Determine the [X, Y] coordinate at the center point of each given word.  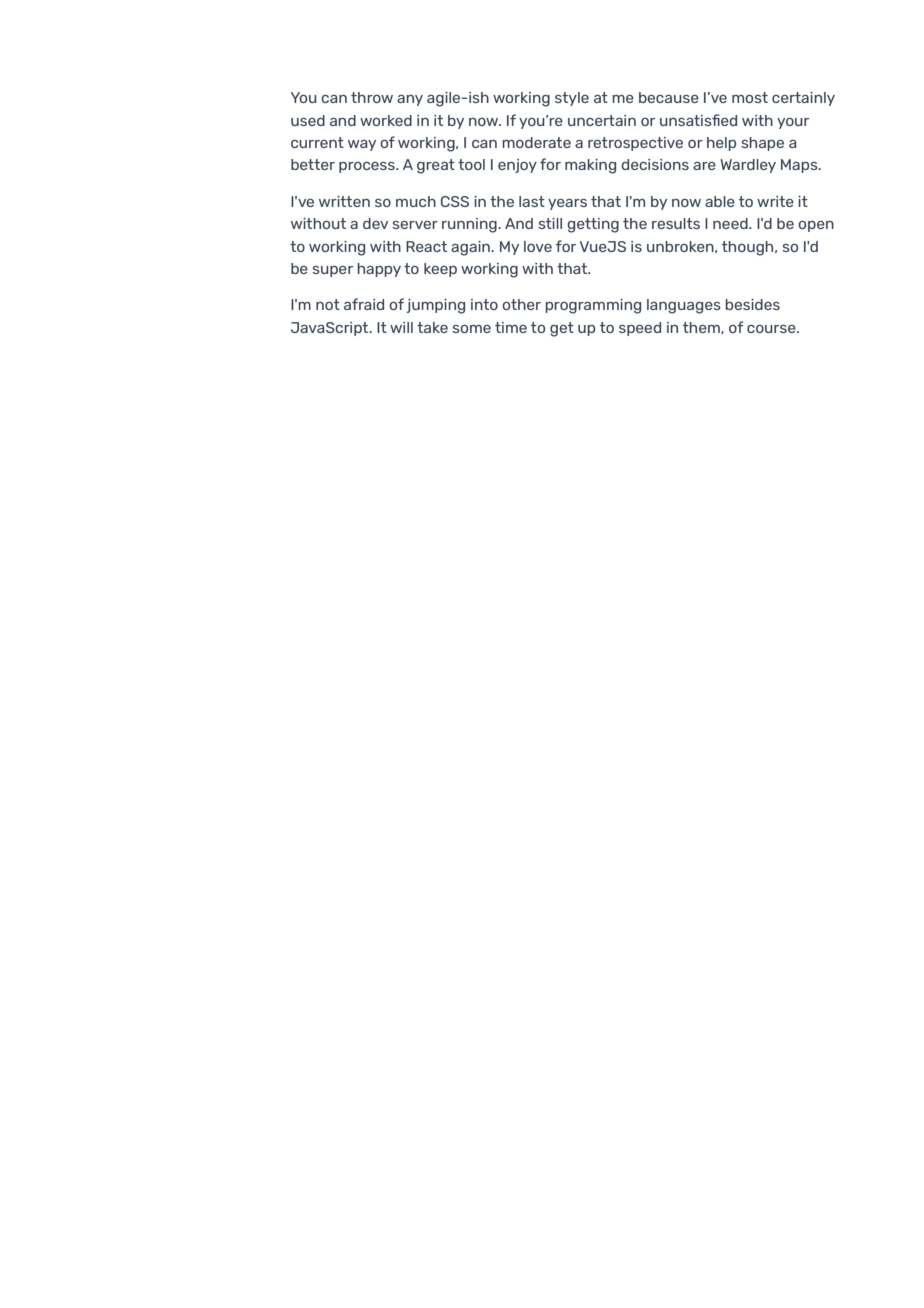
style [572, 99]
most [750, 97]
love [538, 246]
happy [379, 270]
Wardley [748, 166]
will [401, 327]
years [567, 204]
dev [375, 223]
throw [372, 97]
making [590, 166]
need [731, 223]
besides [752, 304]
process [368, 167]
